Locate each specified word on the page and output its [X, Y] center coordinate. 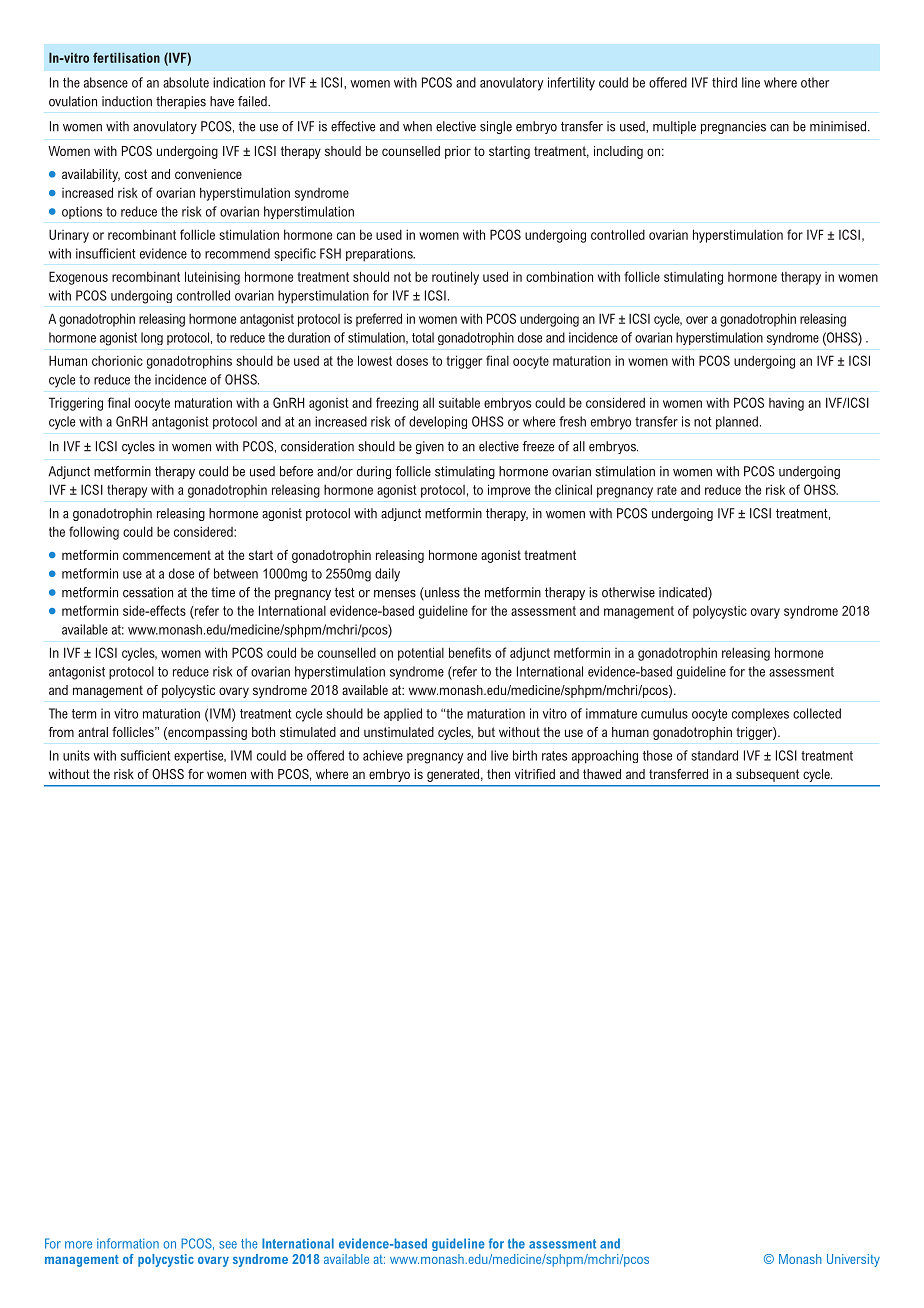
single [496, 127]
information [128, 1243]
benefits [470, 652]
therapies [181, 102]
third [724, 82]
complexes [760, 714]
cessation [148, 592]
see [228, 1245]
